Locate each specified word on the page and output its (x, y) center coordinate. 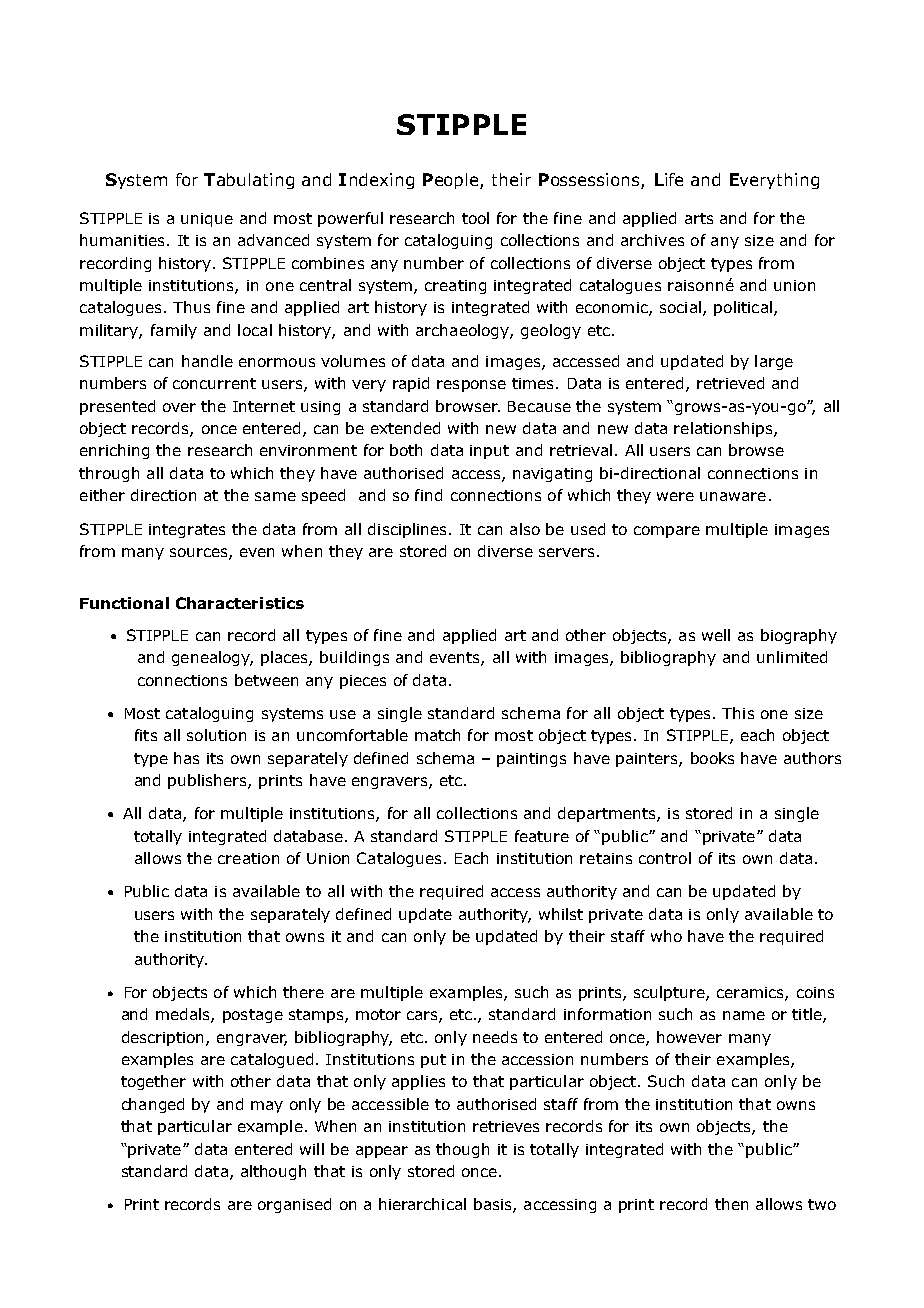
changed (153, 1105)
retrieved (730, 383)
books (712, 758)
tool (475, 218)
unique (207, 220)
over (179, 407)
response (471, 386)
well (716, 635)
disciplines (409, 530)
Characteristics (240, 603)
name (744, 1015)
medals (184, 1015)
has (186, 758)
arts (699, 218)
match (437, 735)
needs (495, 1037)
